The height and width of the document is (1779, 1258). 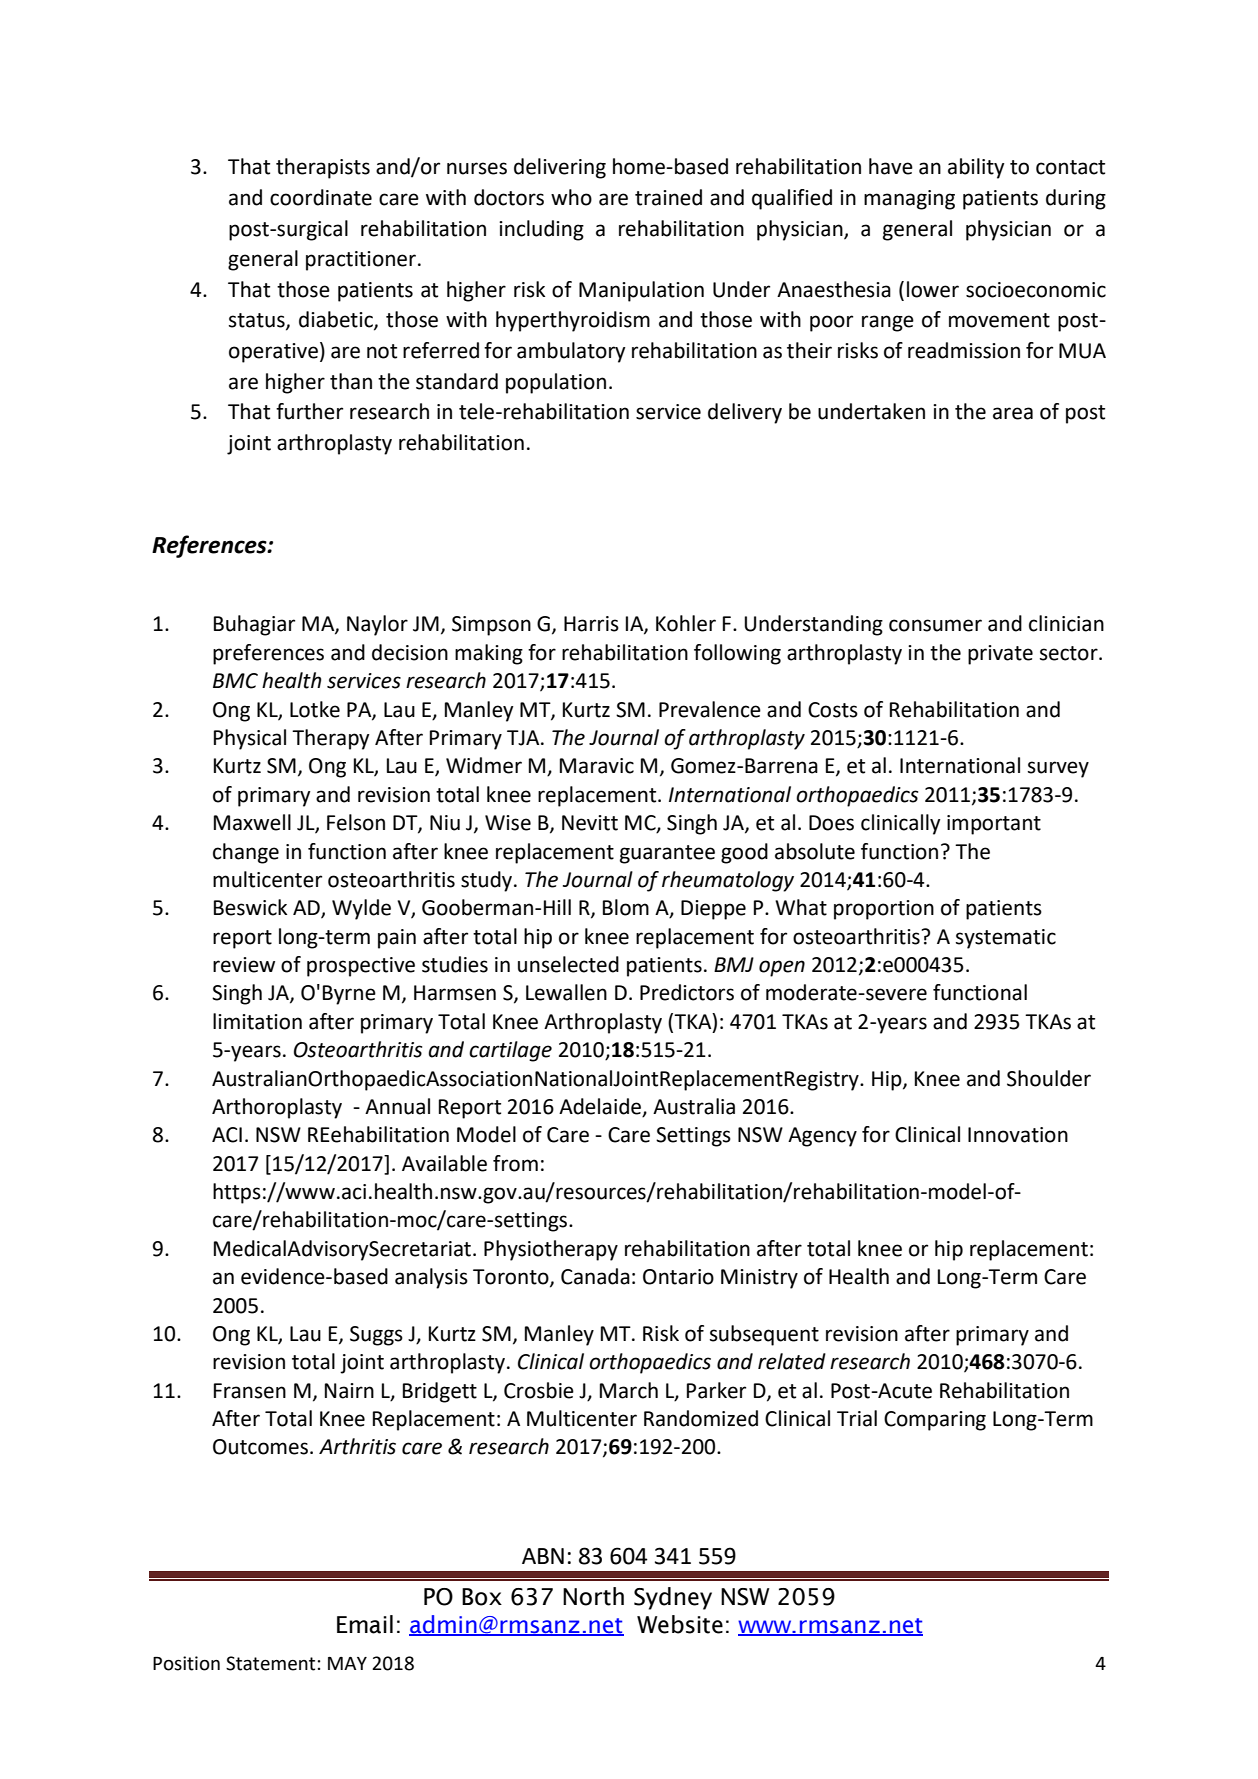 I want to click on Harris, so click(x=591, y=624).
